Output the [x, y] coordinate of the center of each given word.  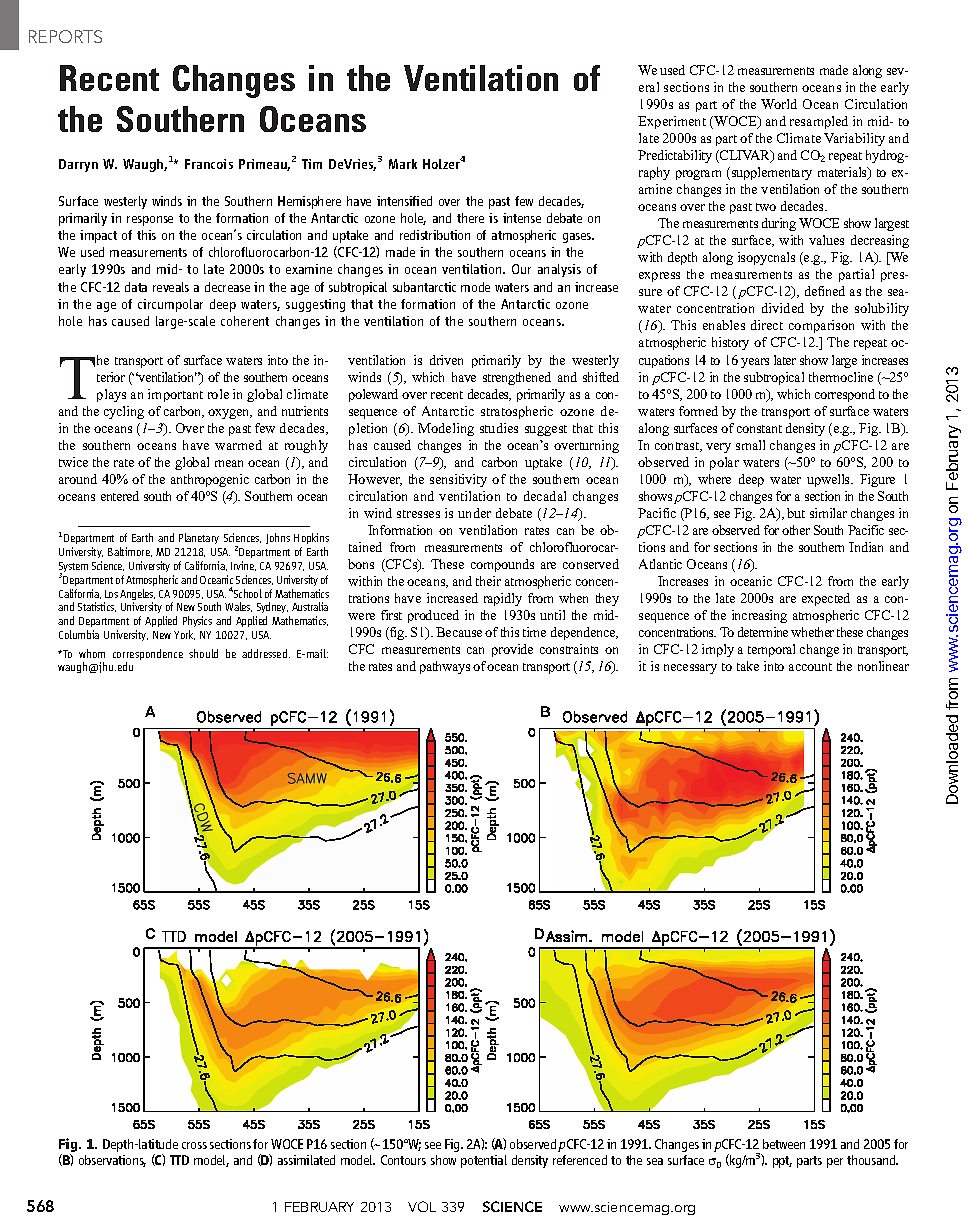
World [779, 104]
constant [759, 429]
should [203, 653]
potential [484, 1161]
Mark [403, 164]
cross [194, 1145]
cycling [124, 412]
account [810, 667]
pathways [445, 667]
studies [499, 428]
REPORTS [65, 36]
